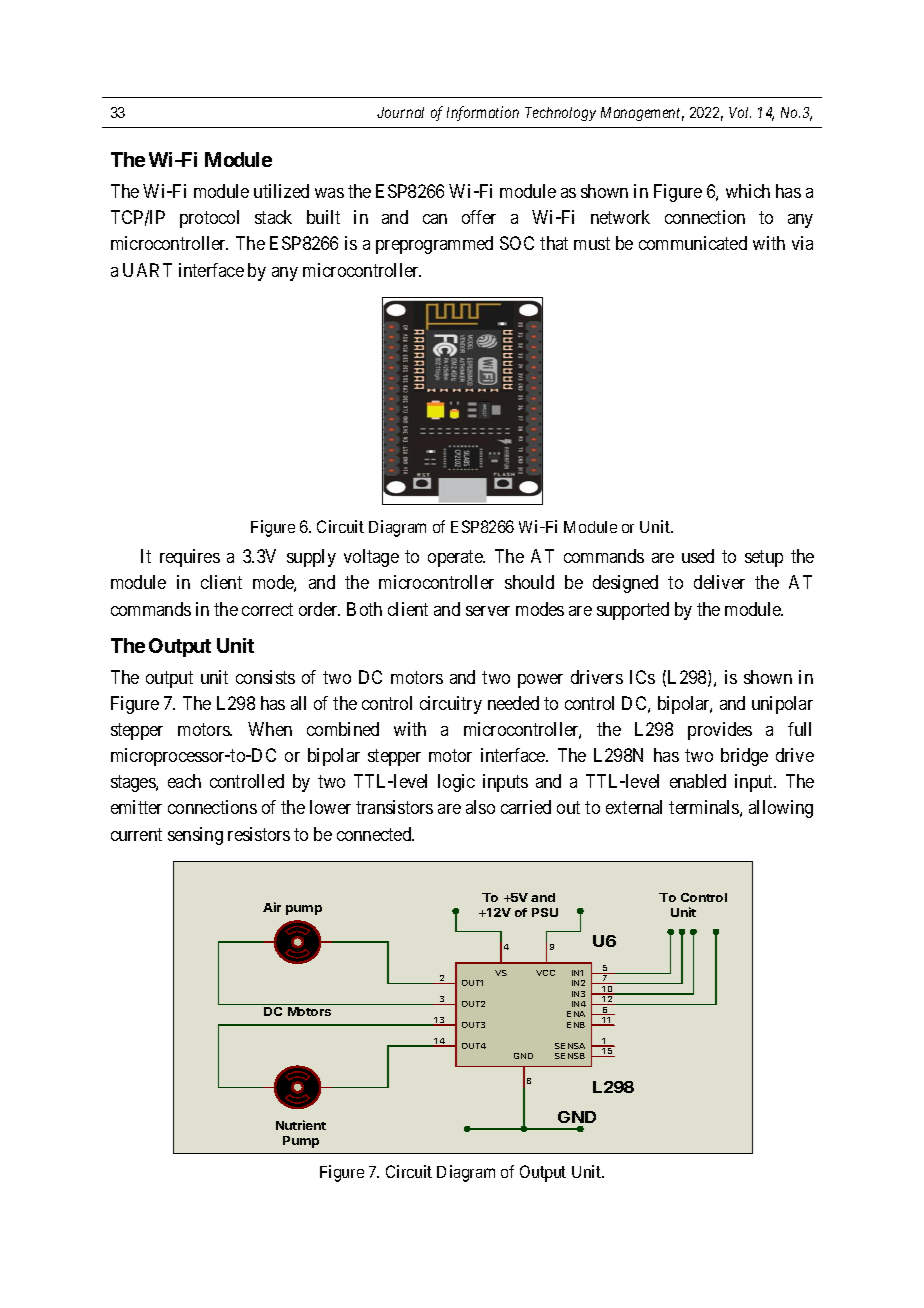 This page has height=1308, width=924. Describe the element at coordinates (513, 703) in the page. I see `needed` at that location.
